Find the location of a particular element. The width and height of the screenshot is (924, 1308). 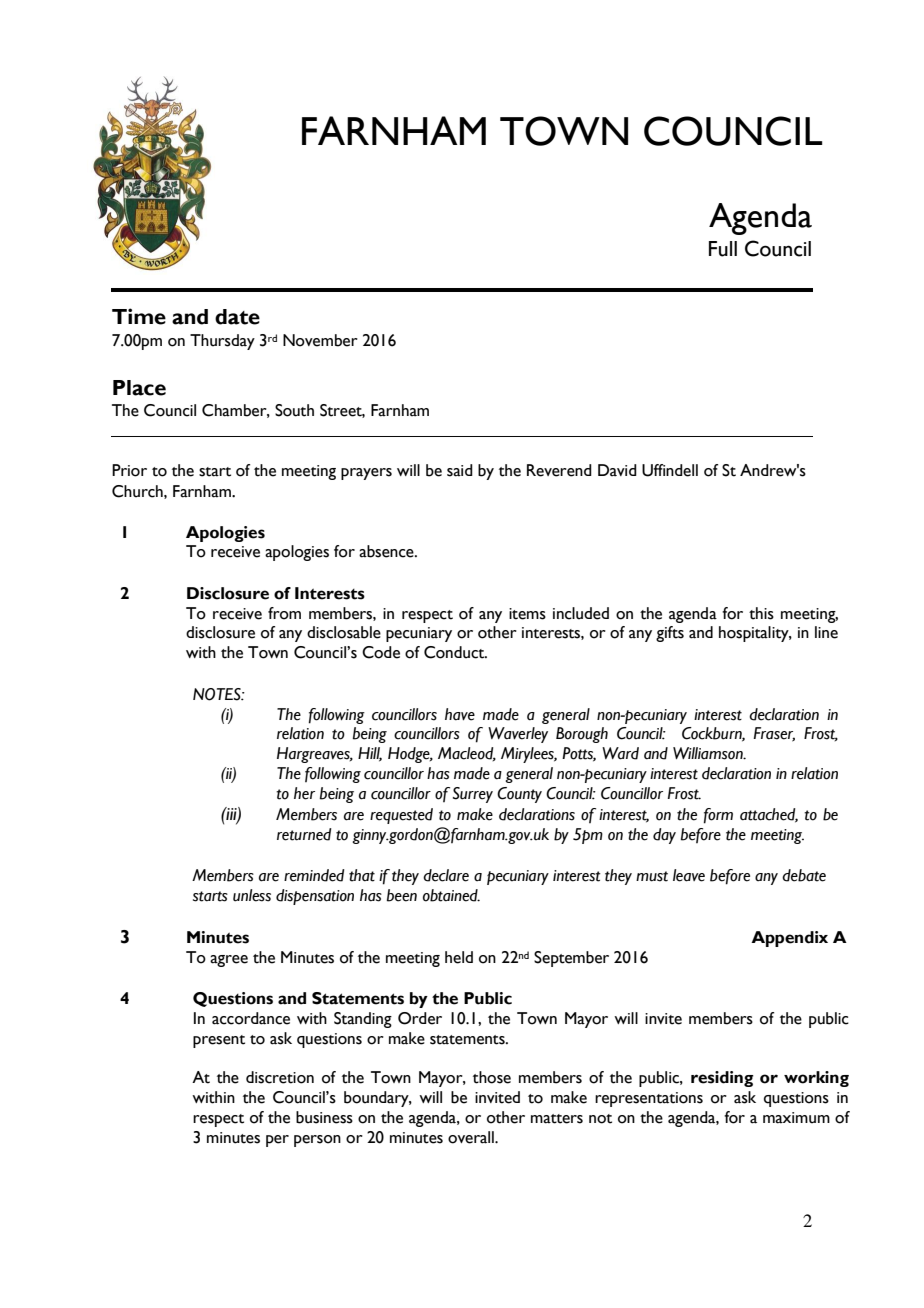

obtained is located at coordinates (451, 895).
